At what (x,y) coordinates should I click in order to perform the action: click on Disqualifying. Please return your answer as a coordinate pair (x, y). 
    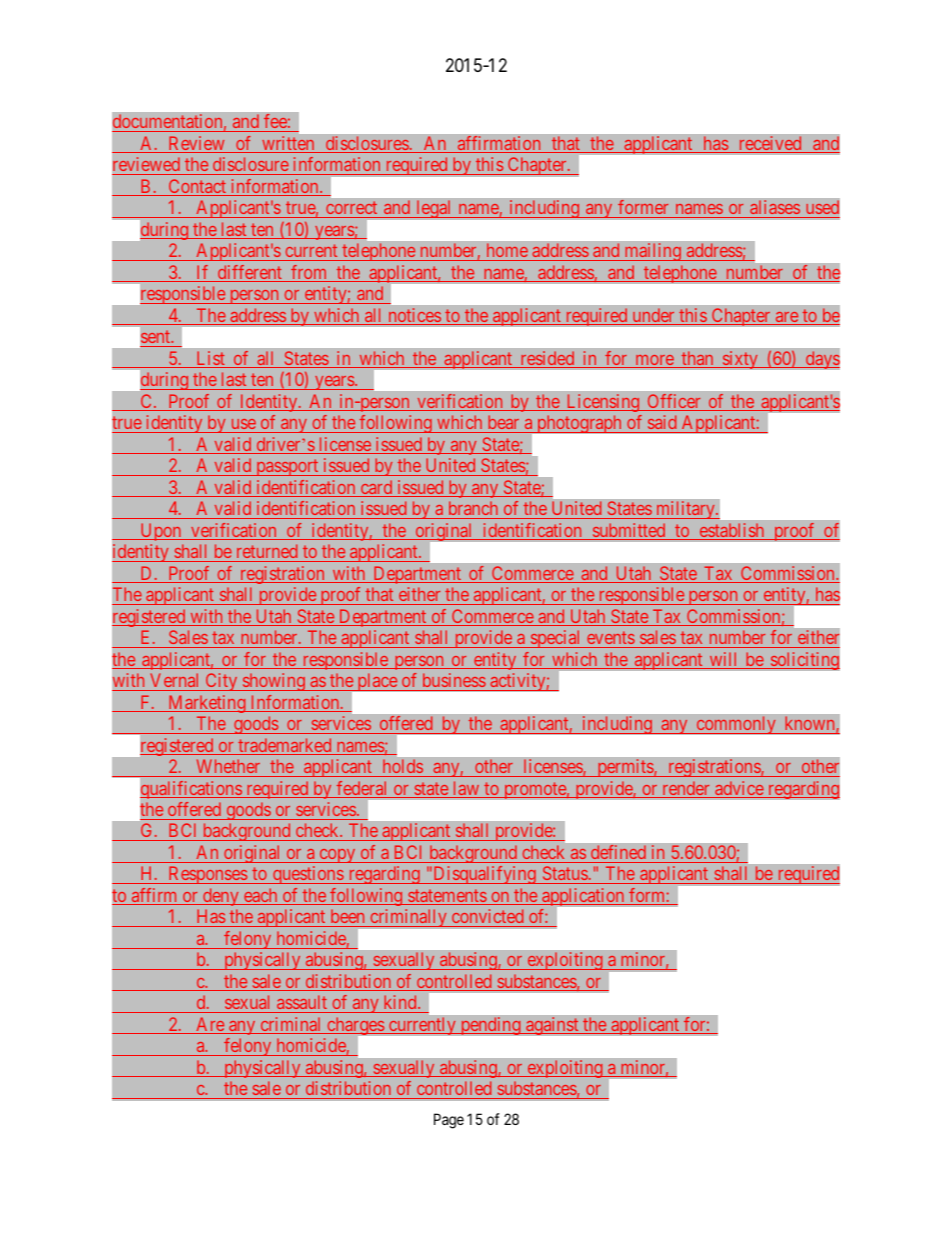
    Looking at the image, I should click on (484, 875).
